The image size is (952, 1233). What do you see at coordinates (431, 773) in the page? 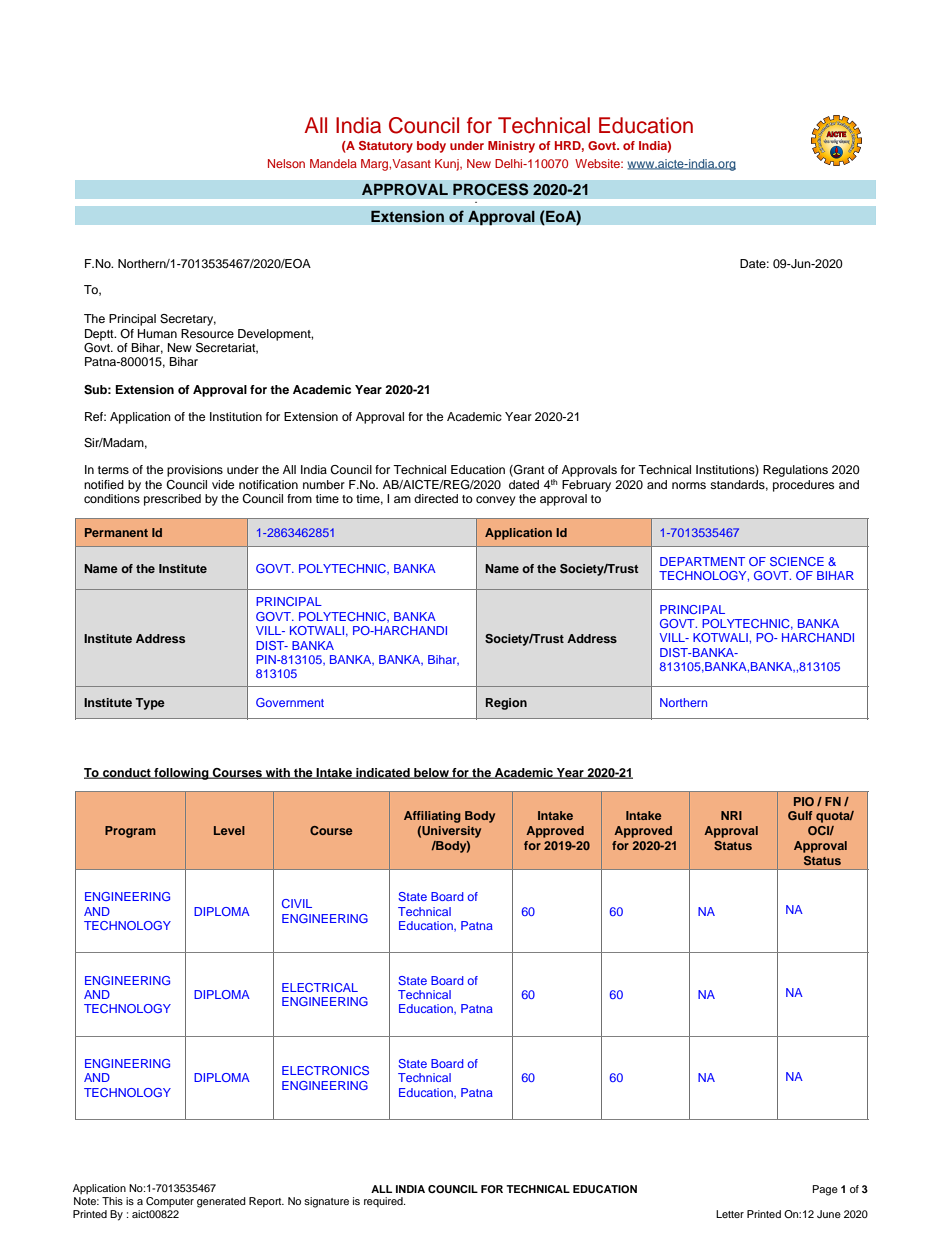
I see `below` at bounding box center [431, 773].
